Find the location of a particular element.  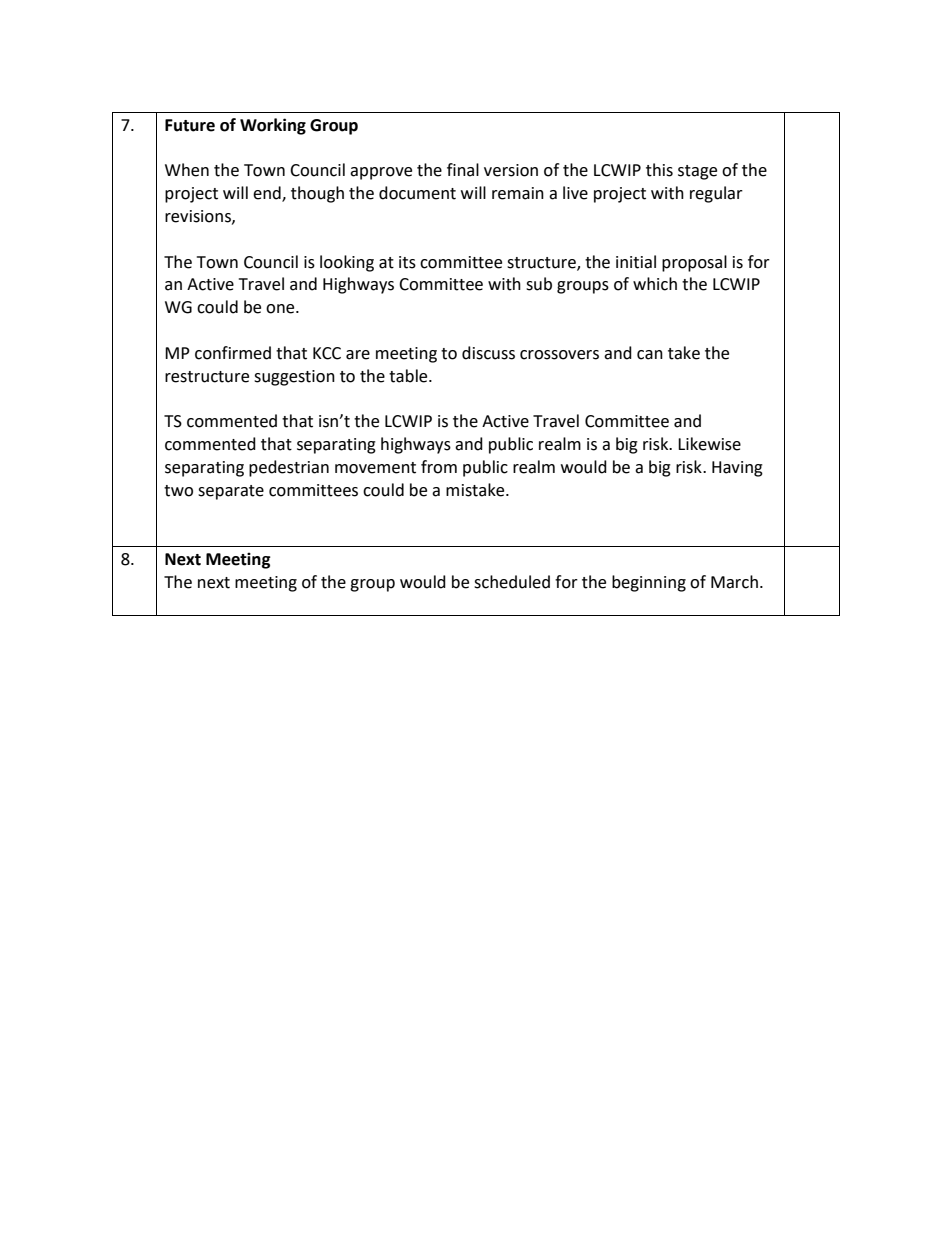

confirmed is located at coordinates (233, 353).
